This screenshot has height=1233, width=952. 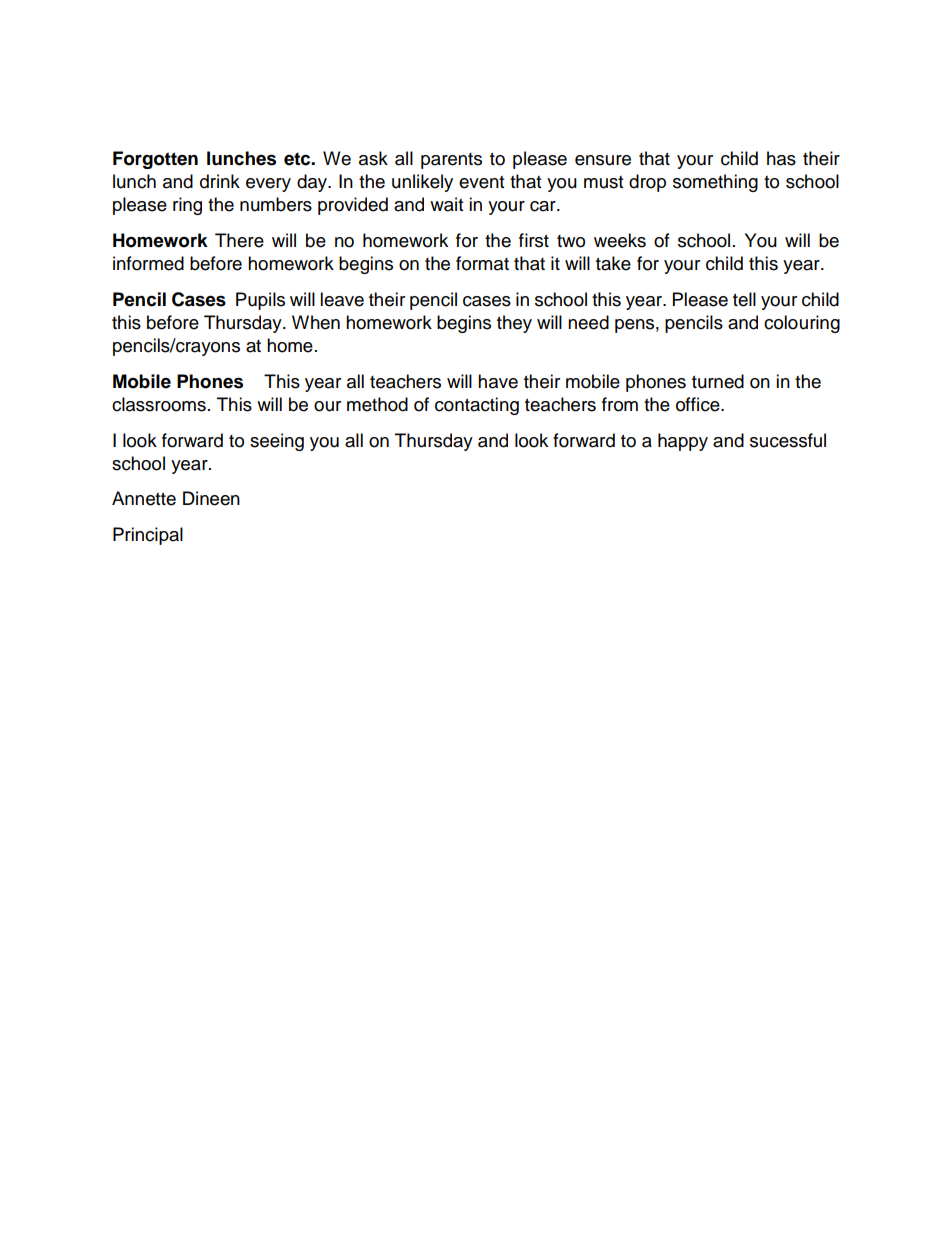 What do you see at coordinates (715, 183) in the screenshot?
I see `something` at bounding box center [715, 183].
